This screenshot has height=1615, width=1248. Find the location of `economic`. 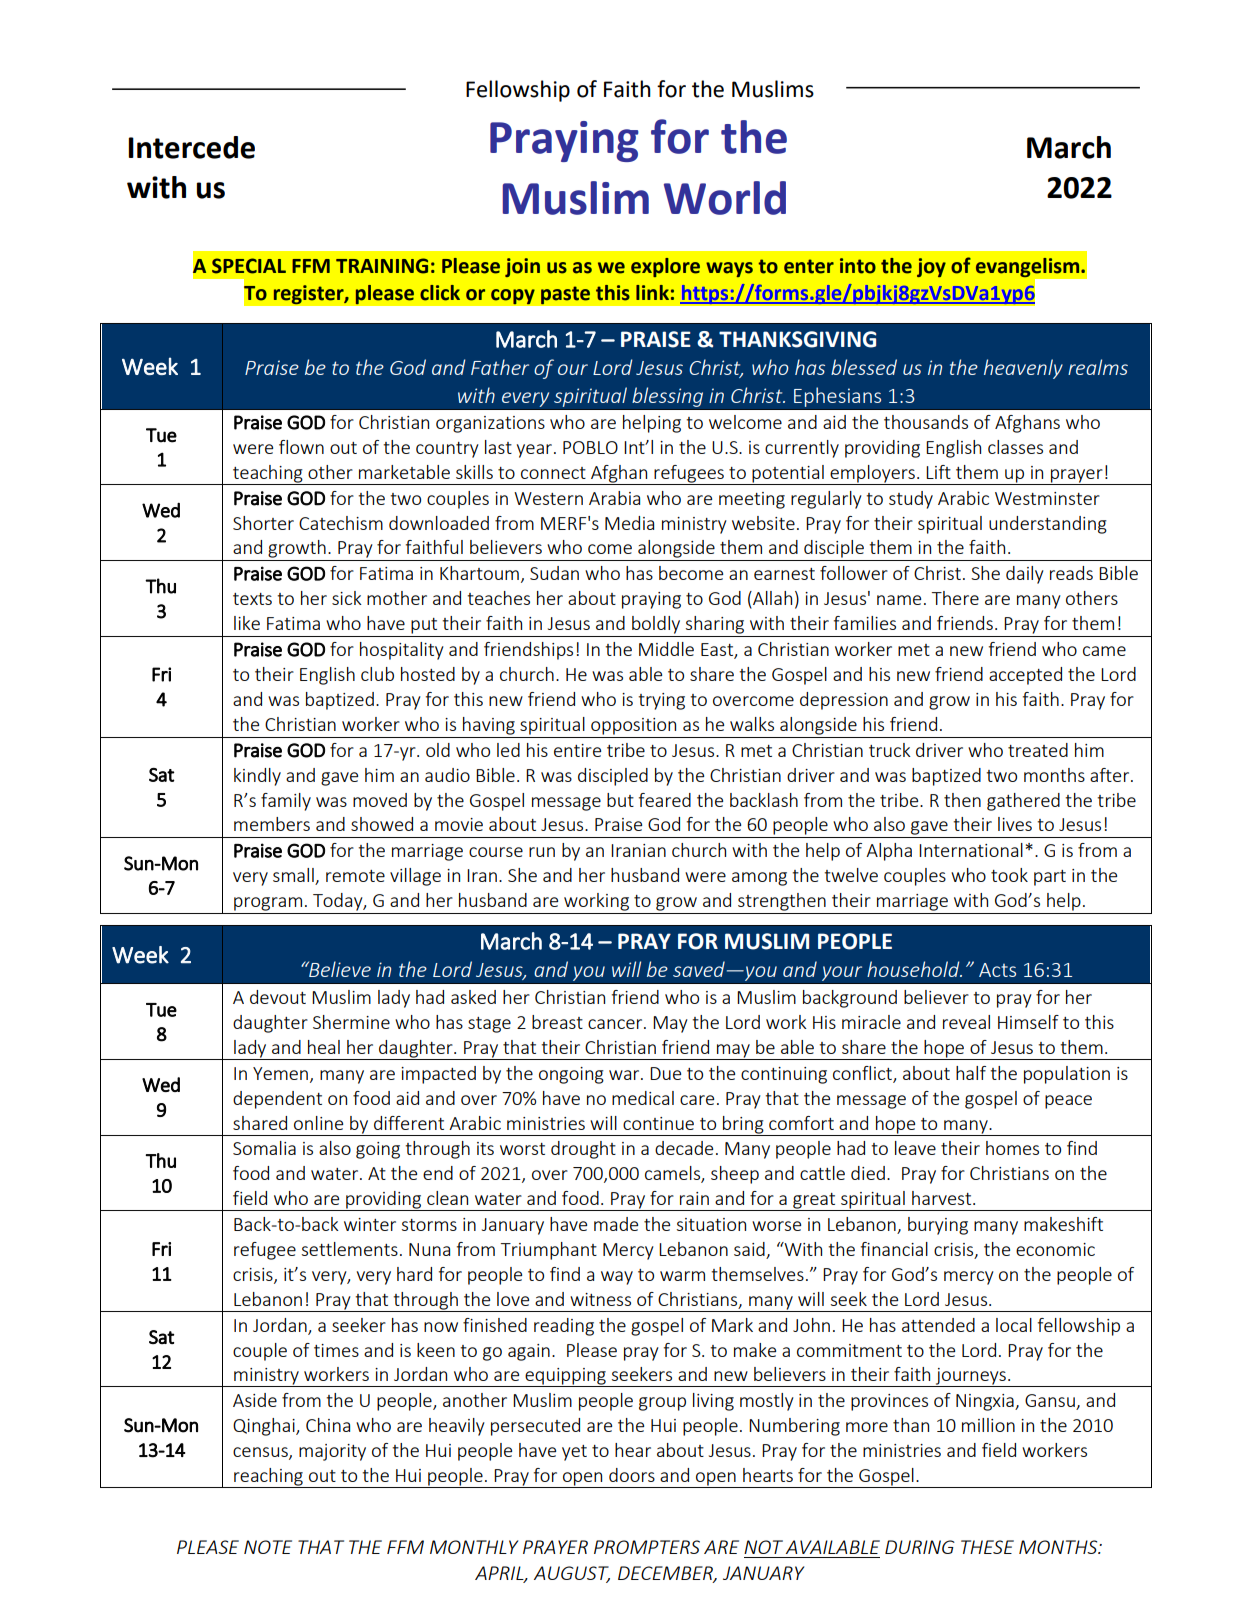

economic is located at coordinates (1055, 1249).
